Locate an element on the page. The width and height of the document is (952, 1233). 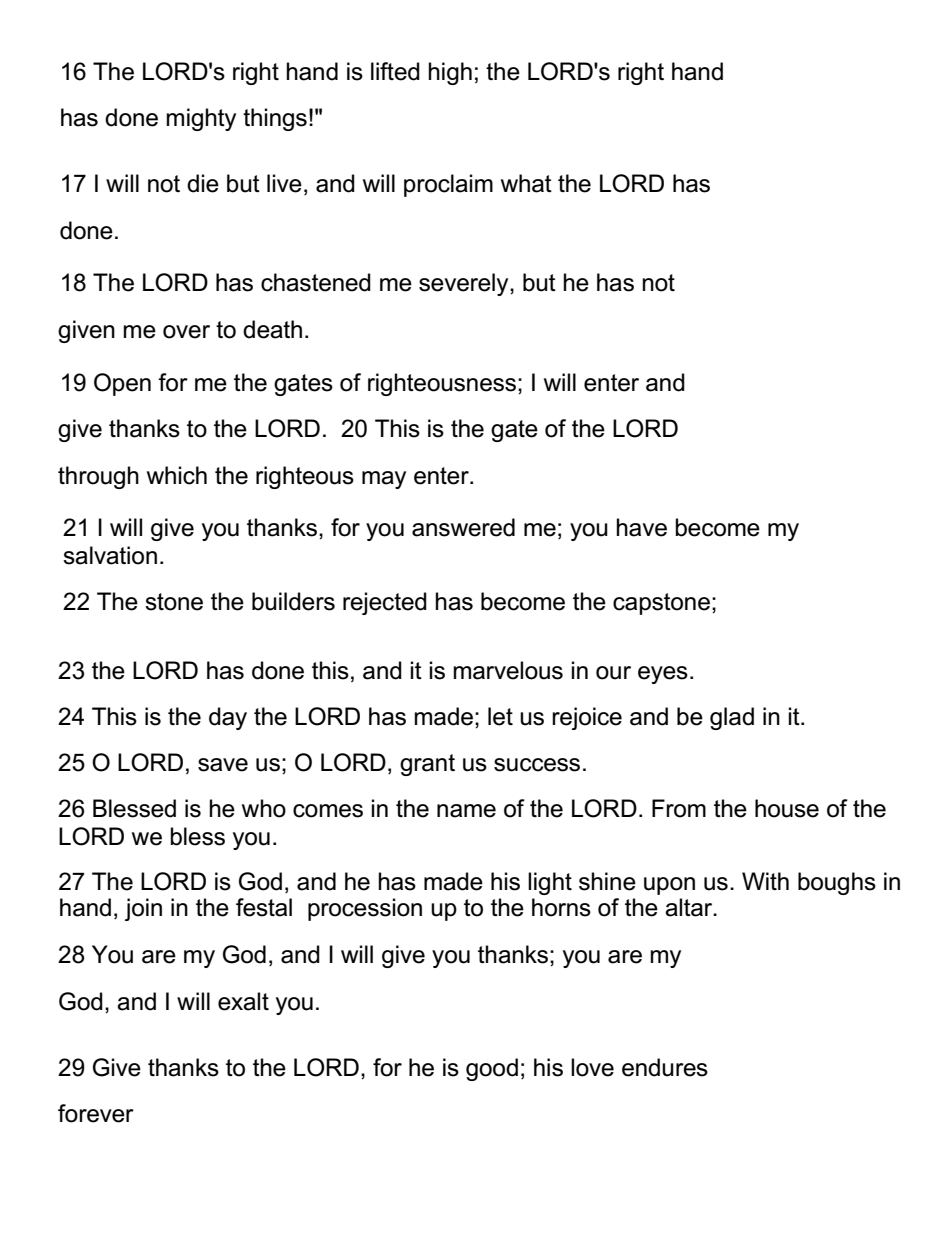
have is located at coordinates (641, 527).
